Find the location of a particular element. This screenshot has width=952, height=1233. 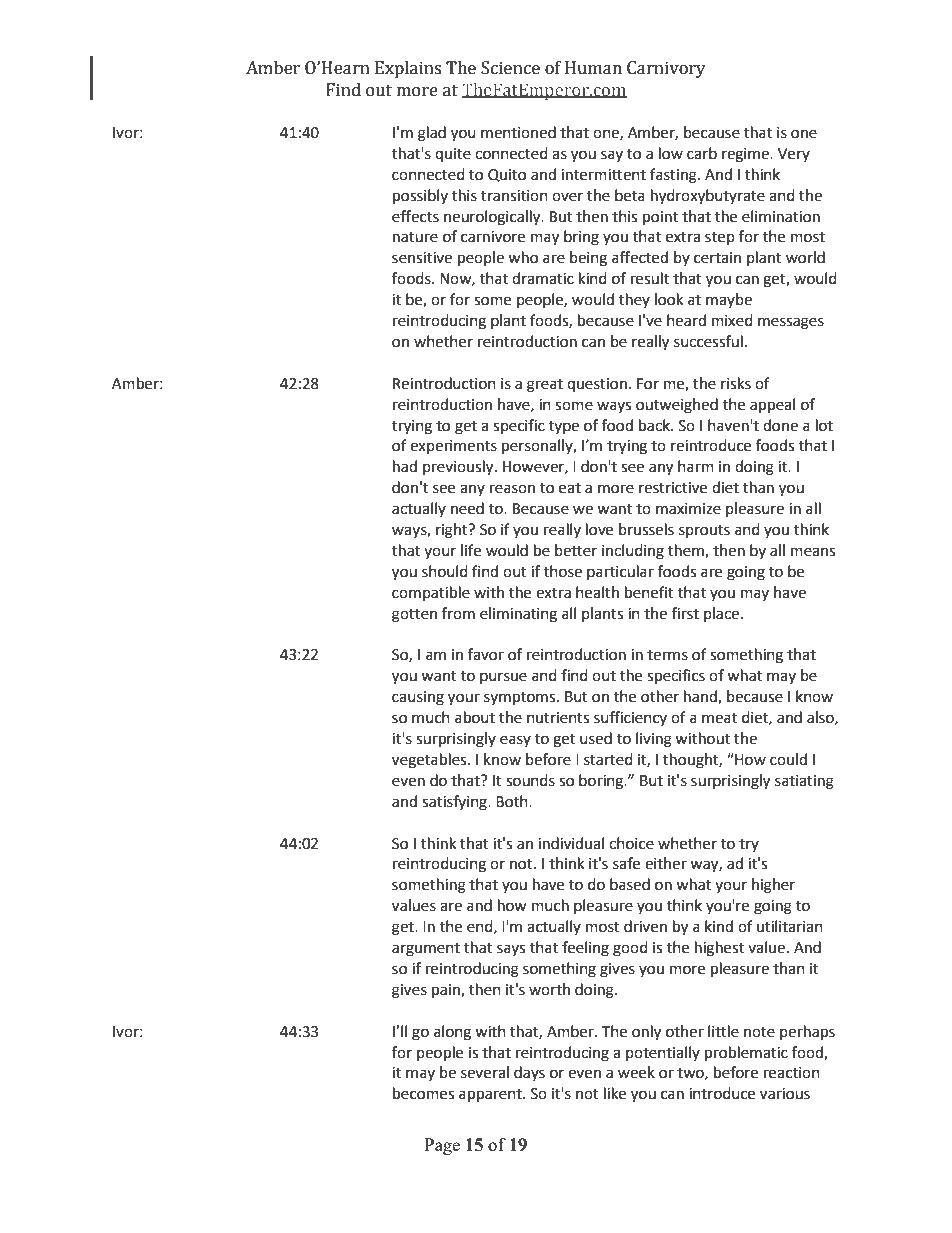

from is located at coordinates (458, 613).
